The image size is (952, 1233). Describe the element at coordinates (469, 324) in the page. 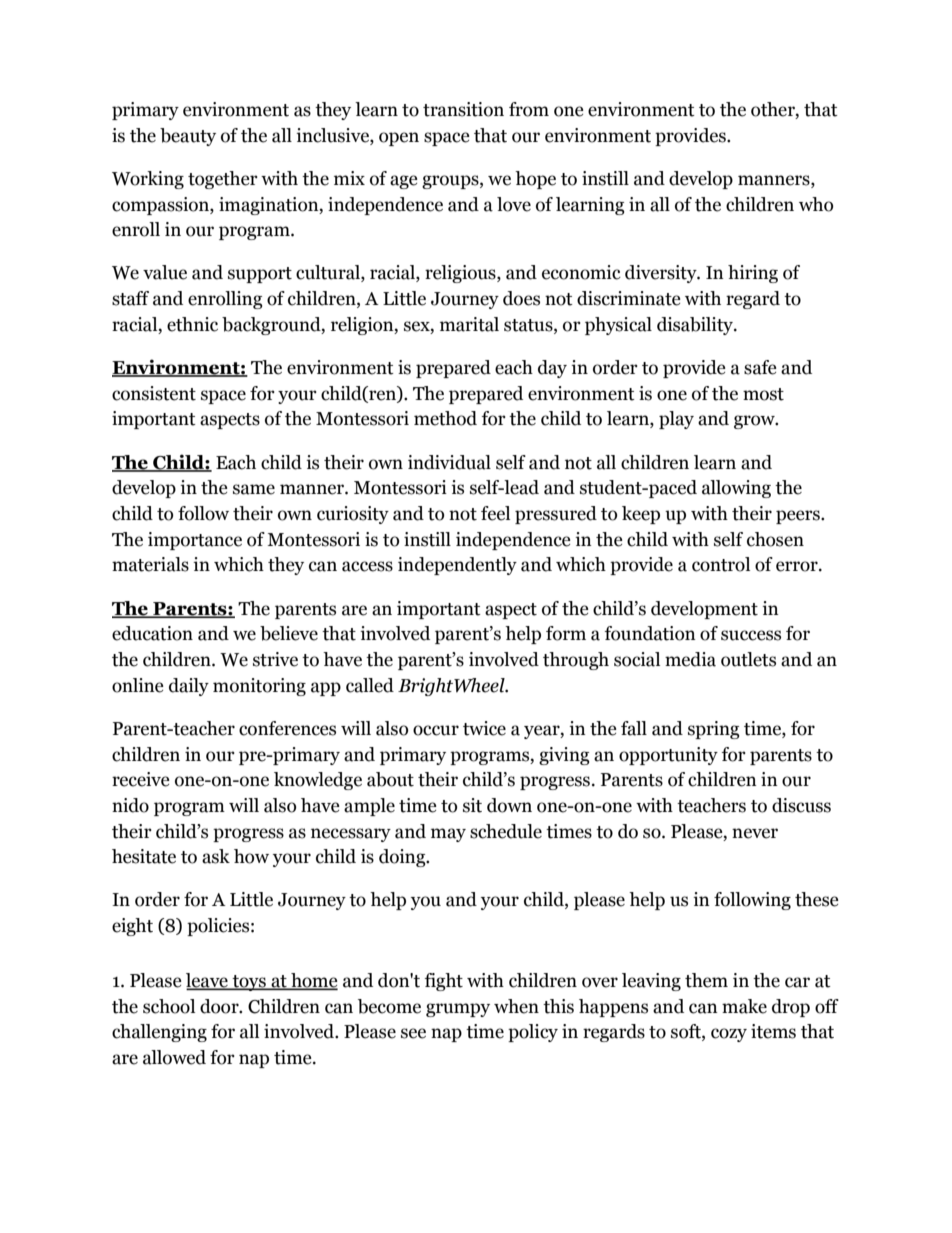

I see `marital` at that location.
